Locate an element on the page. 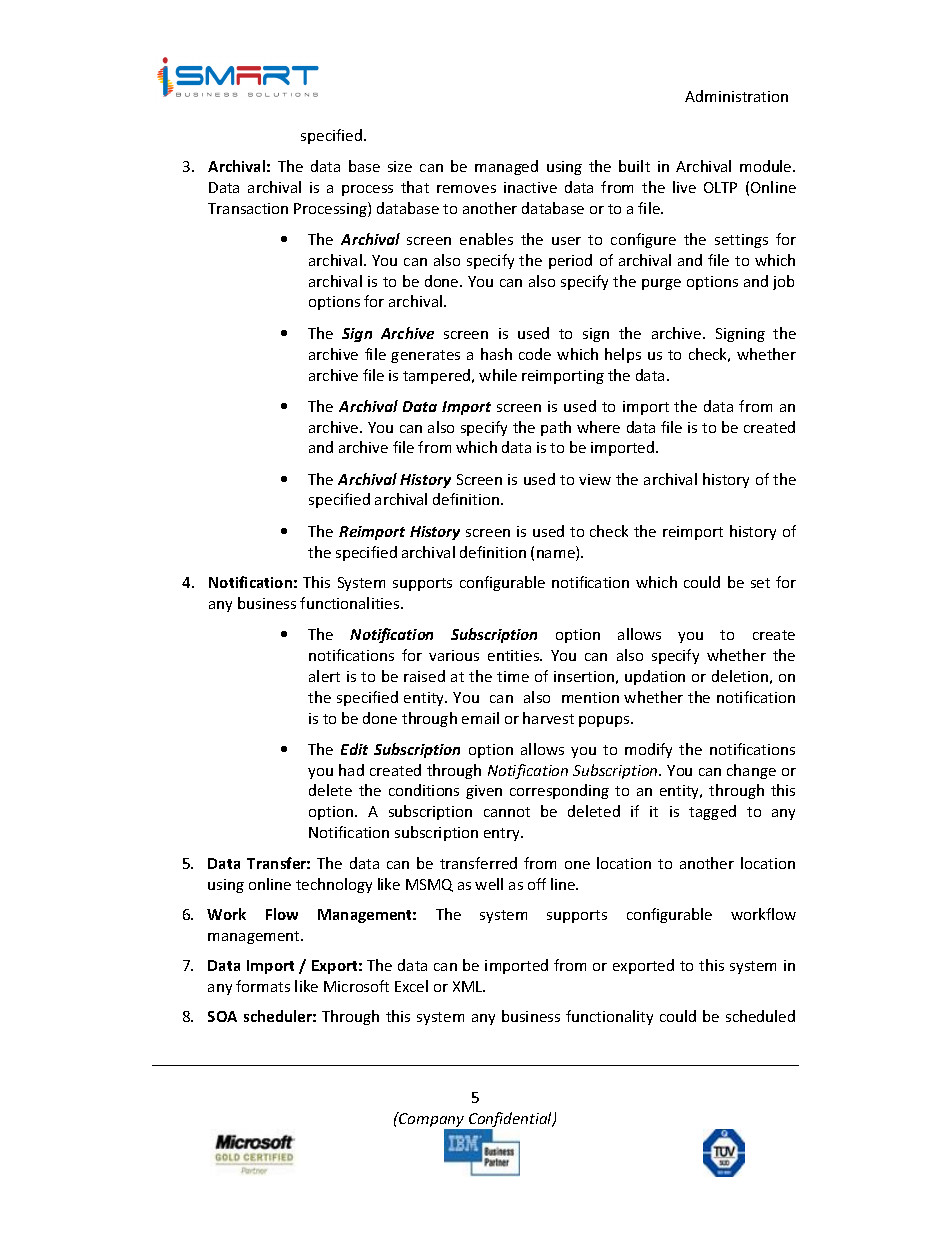  had is located at coordinates (351, 770).
